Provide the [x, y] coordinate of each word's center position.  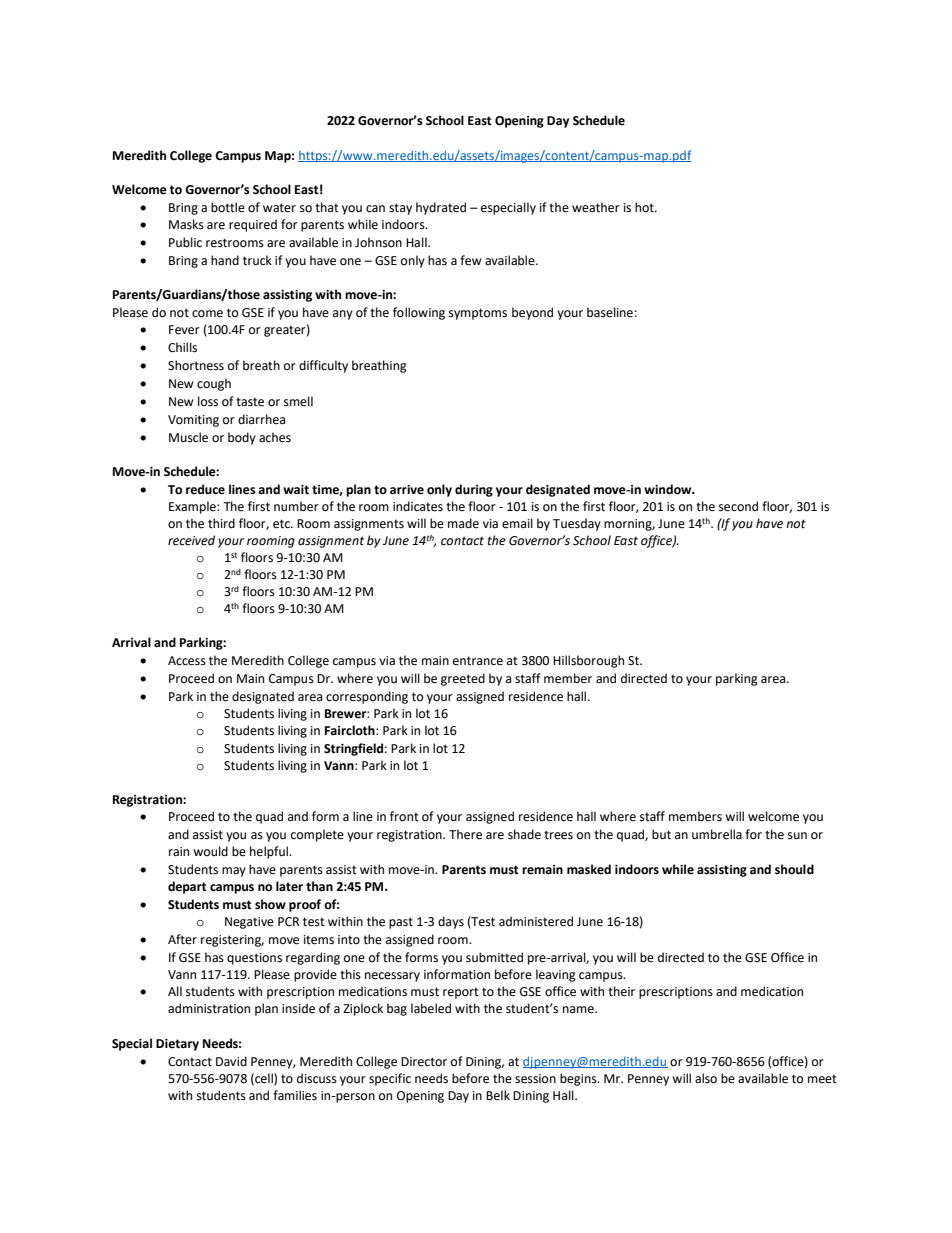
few [471, 260]
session [535, 1079]
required [253, 225]
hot [645, 207]
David [231, 1061]
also [706, 1078]
